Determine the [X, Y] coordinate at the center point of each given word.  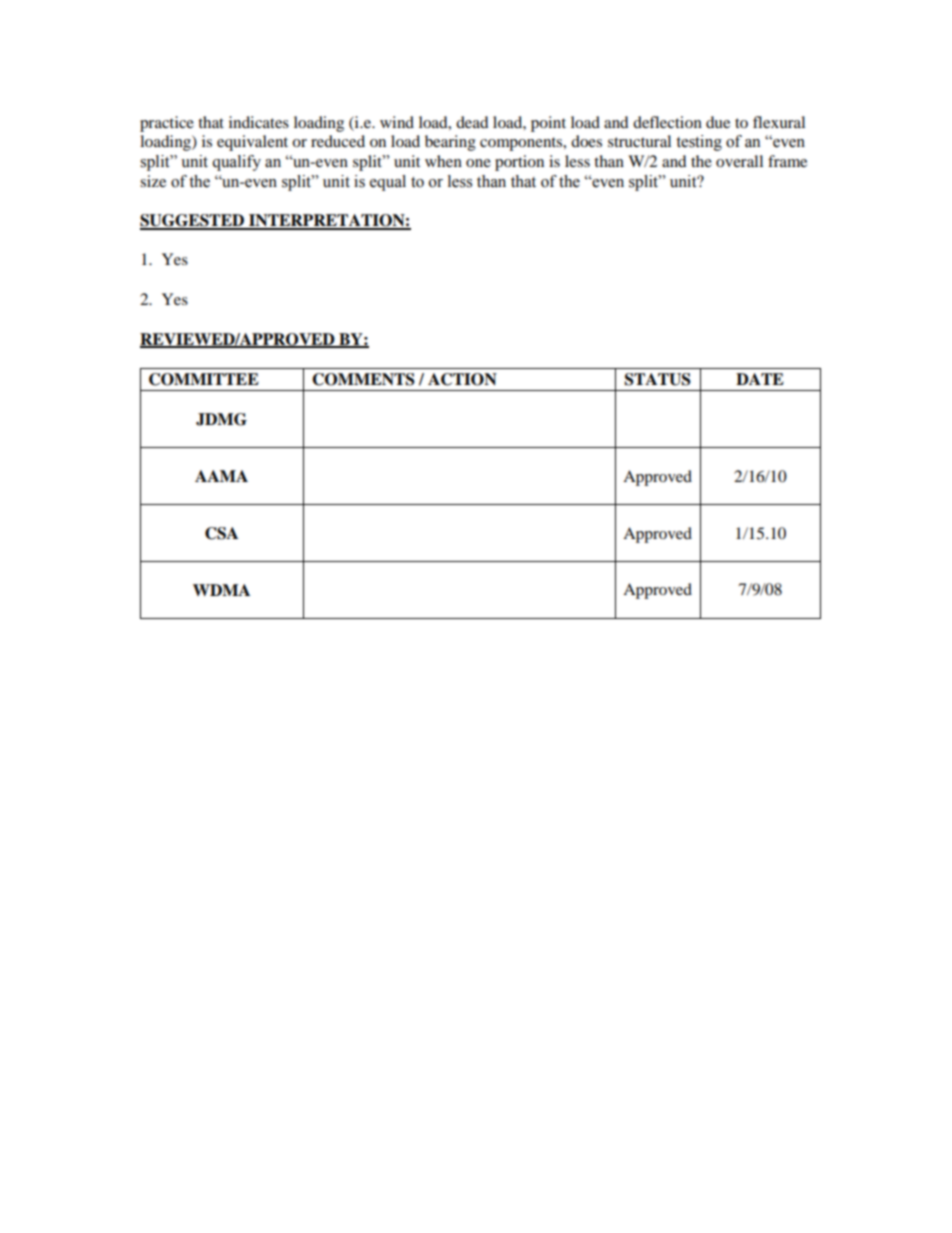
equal [388, 183]
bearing [450, 143]
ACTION [462, 379]
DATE [760, 379]
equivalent [252, 143]
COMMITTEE [204, 379]
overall [739, 161]
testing [699, 143]
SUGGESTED [193, 221]
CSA [221, 533]
